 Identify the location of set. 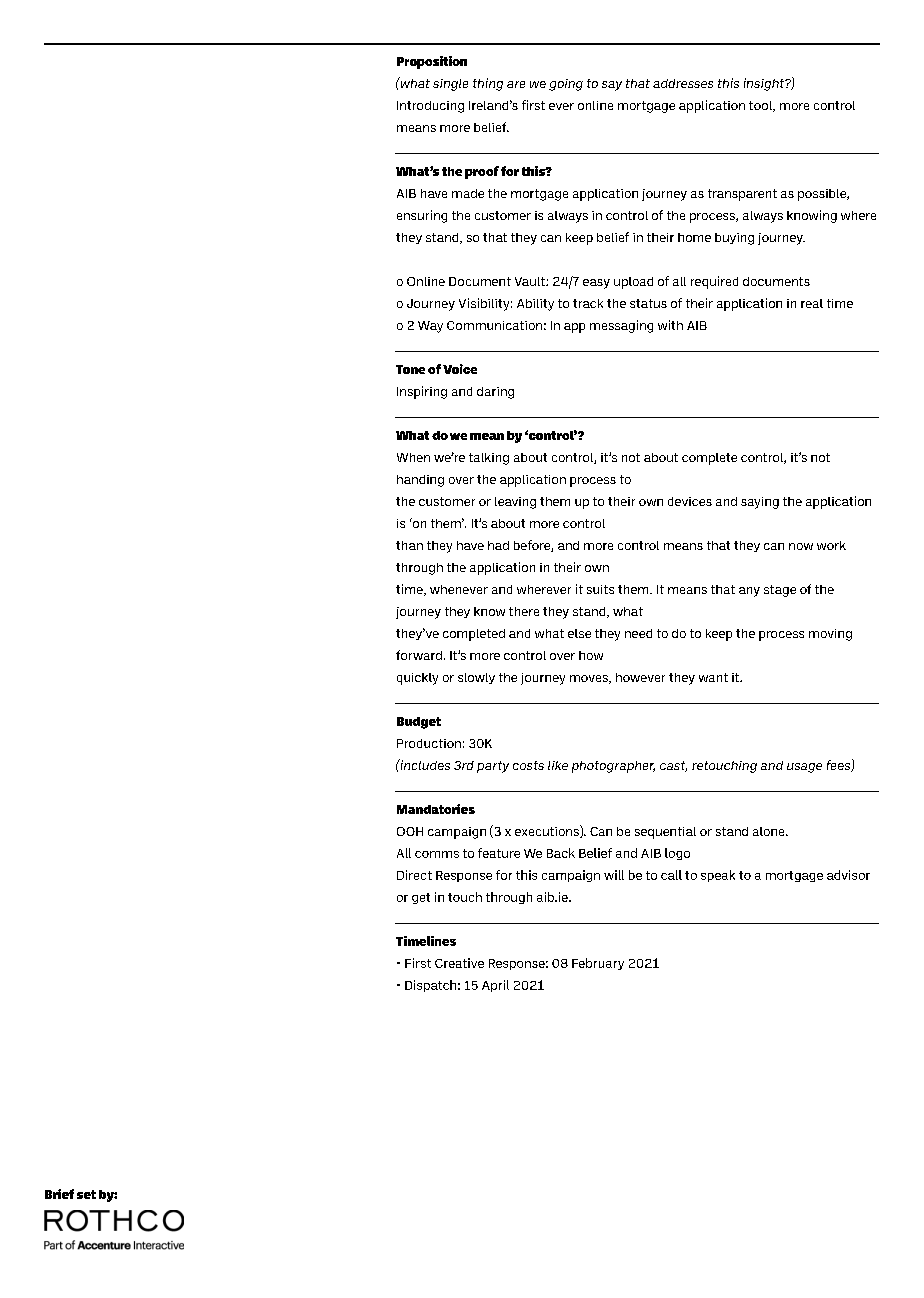
(86, 1194).
